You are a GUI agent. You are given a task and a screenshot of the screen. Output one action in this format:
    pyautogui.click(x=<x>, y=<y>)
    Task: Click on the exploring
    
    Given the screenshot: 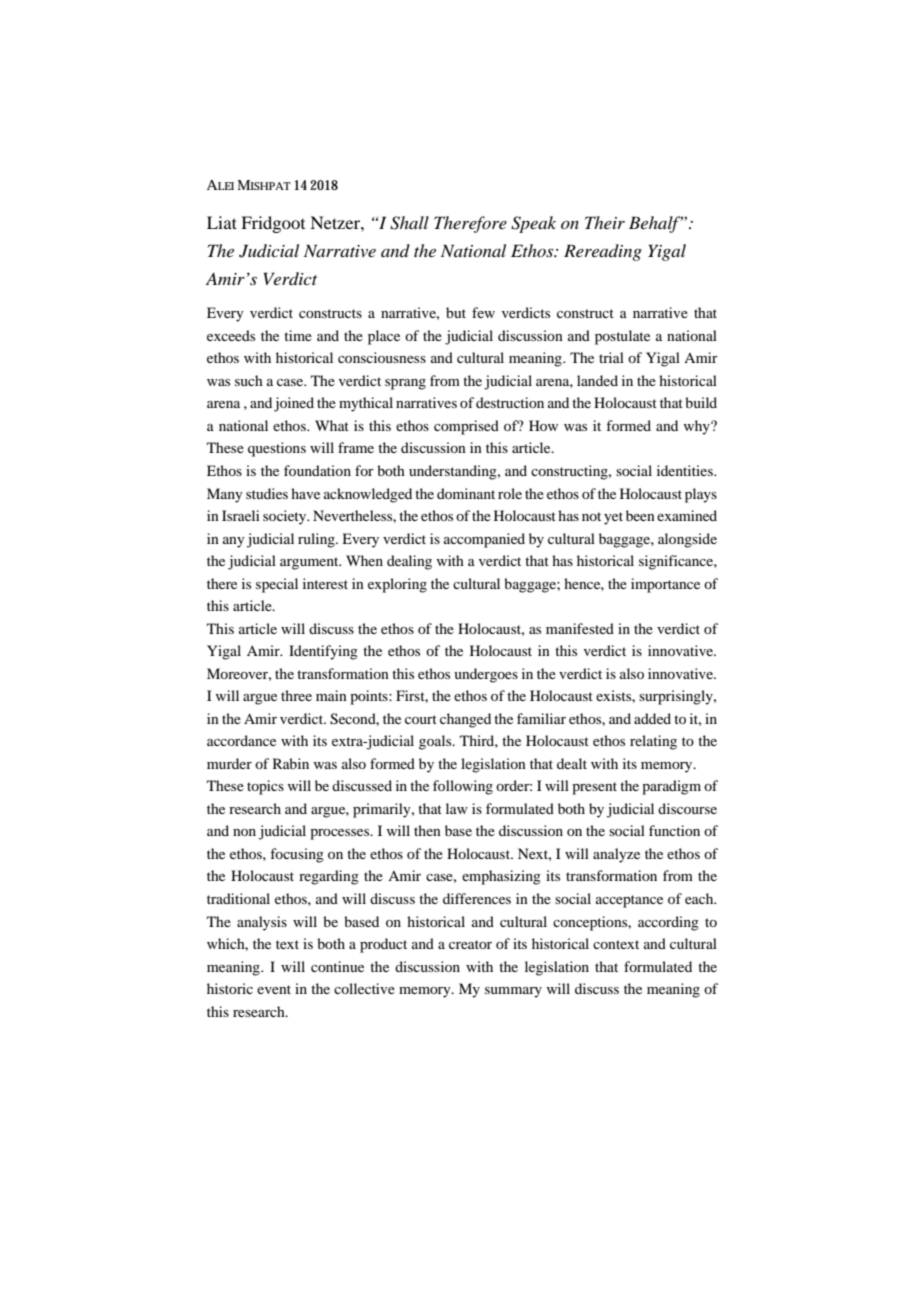 What is the action you would take?
    pyautogui.click(x=397, y=585)
